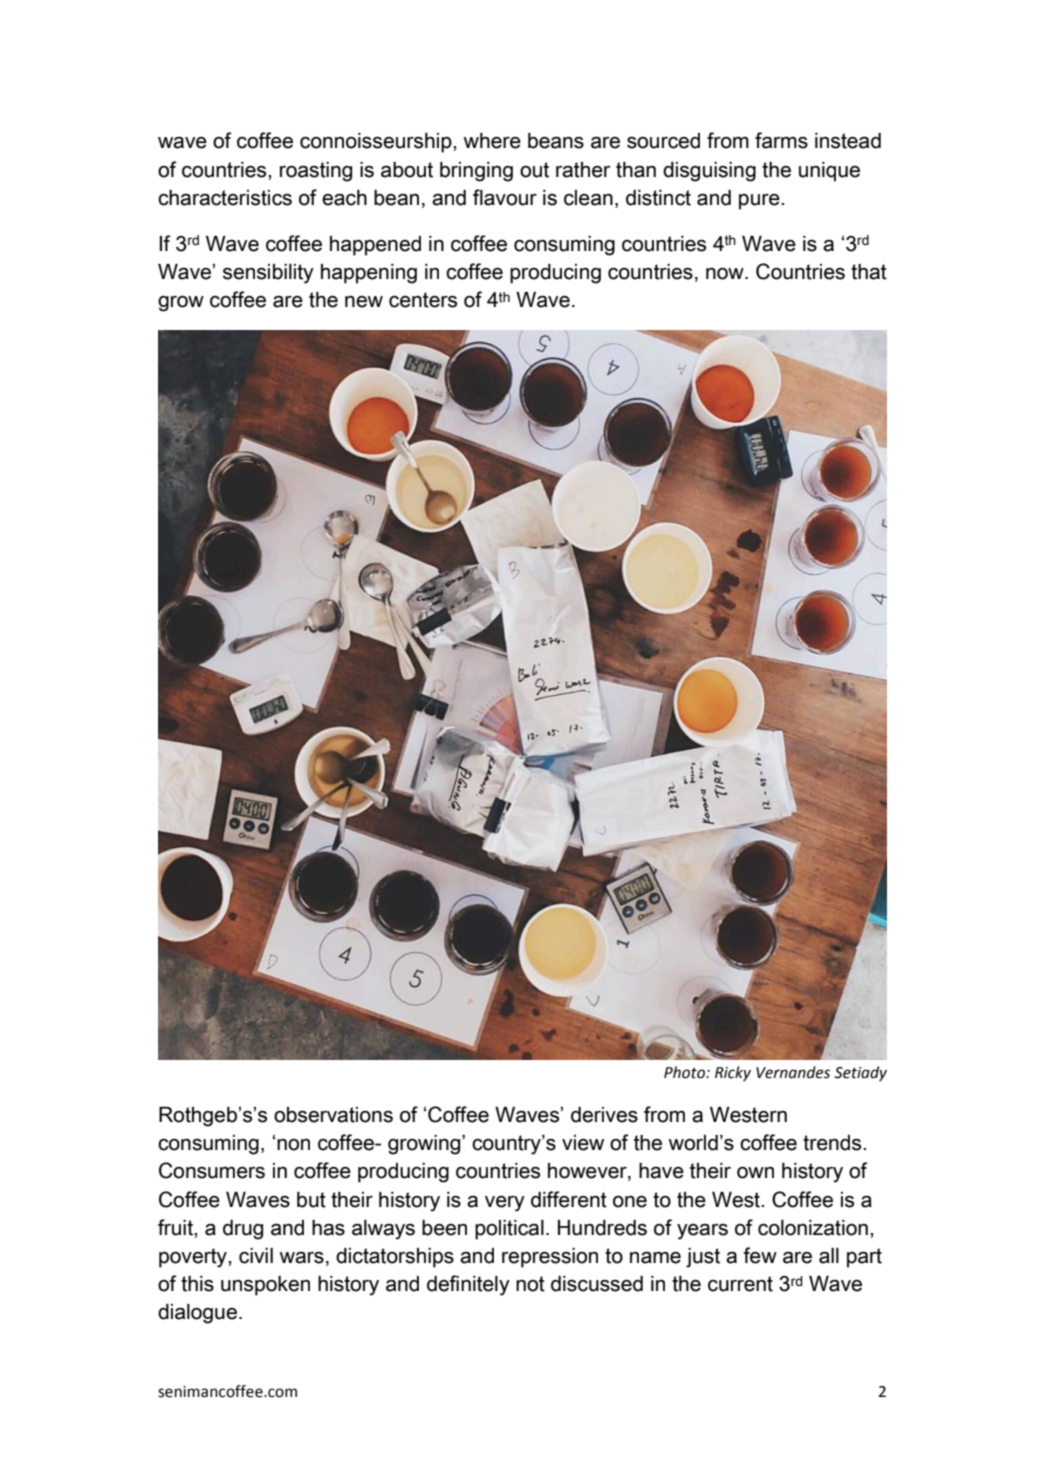 The image size is (1045, 1478). I want to click on trends, so click(833, 1143).
